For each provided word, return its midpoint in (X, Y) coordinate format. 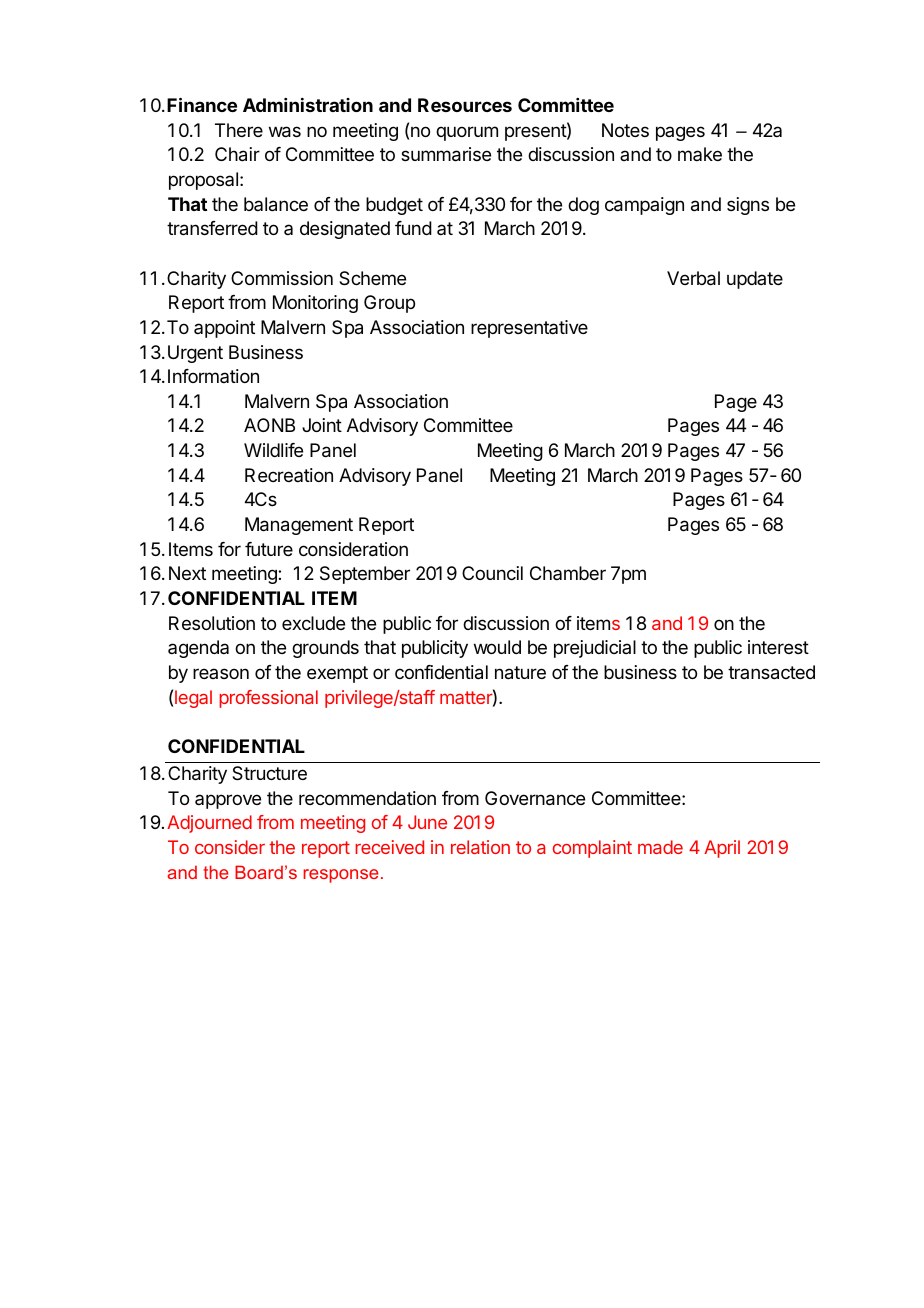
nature (520, 673)
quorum (467, 133)
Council (492, 573)
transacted (771, 672)
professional (268, 699)
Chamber (568, 573)
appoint (224, 329)
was (285, 132)
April (722, 849)
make (700, 154)
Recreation (289, 475)
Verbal (693, 278)
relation (480, 847)
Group (389, 304)
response (341, 876)
